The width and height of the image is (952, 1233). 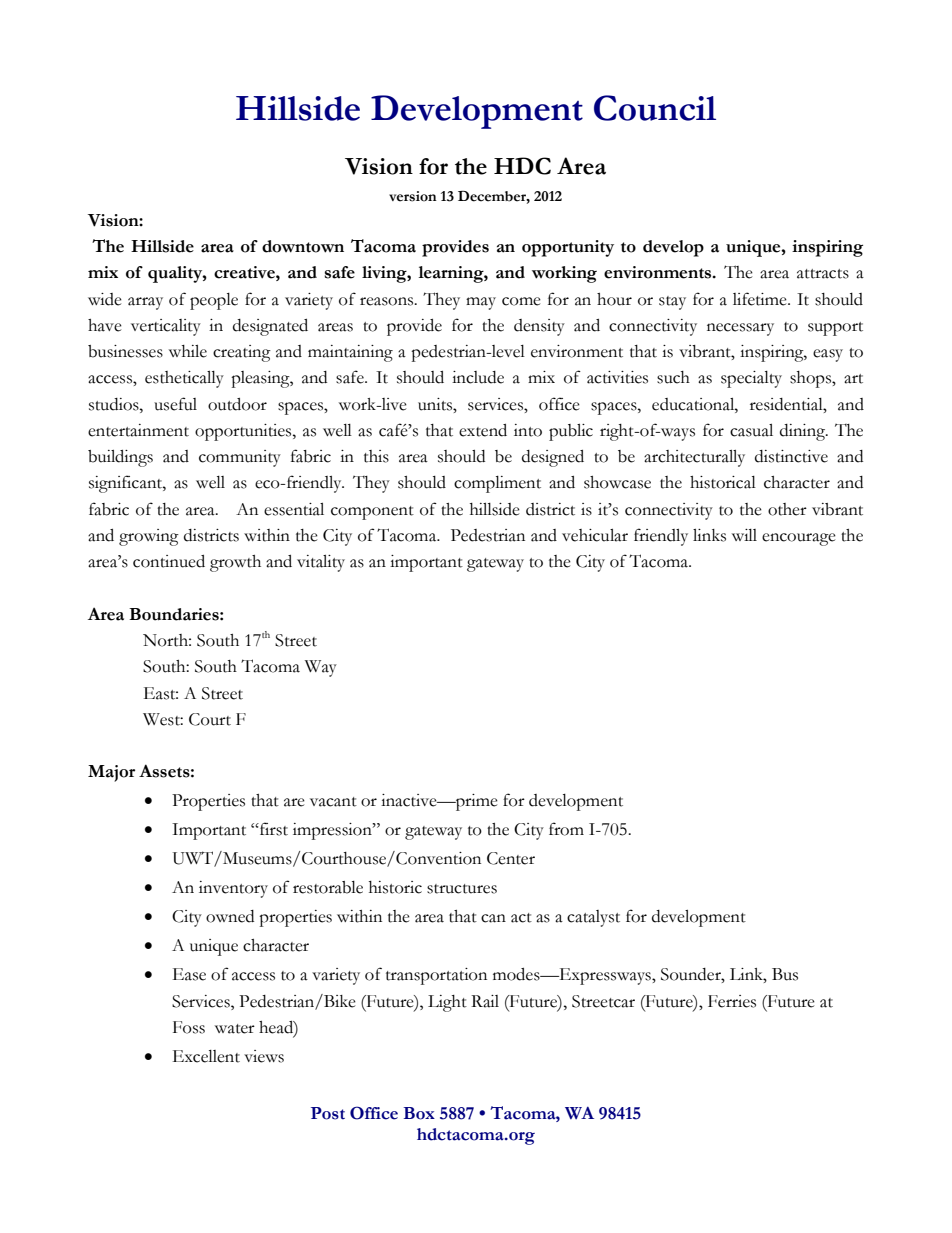 What do you see at coordinates (566, 829) in the image?
I see `from` at bounding box center [566, 829].
